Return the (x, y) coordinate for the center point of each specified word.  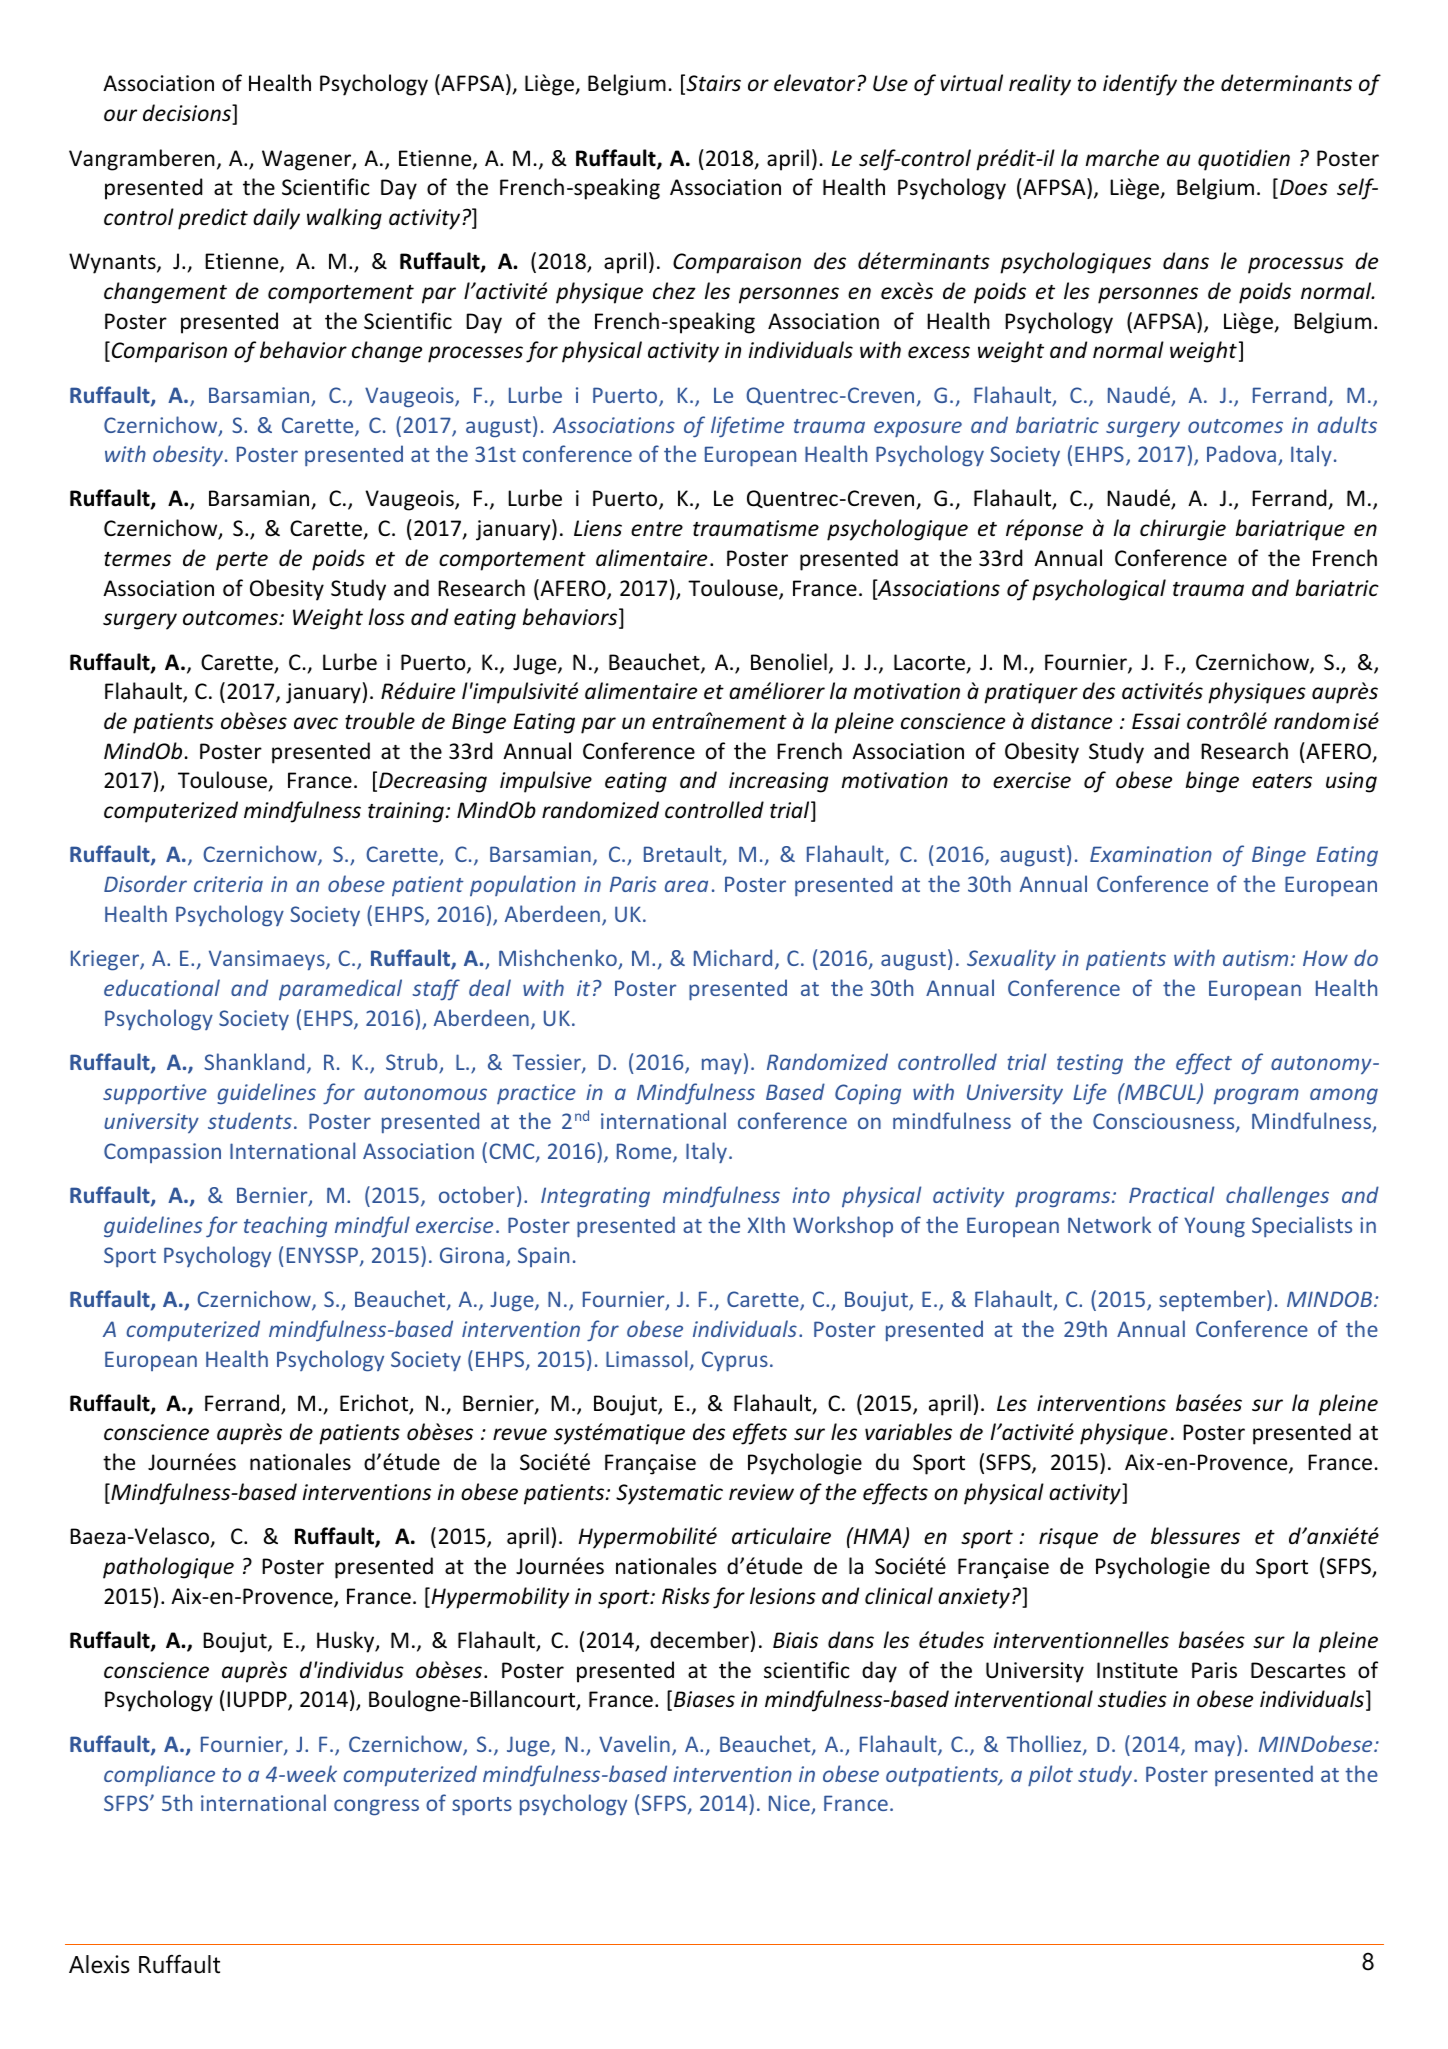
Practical (1171, 1194)
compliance (159, 1775)
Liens (598, 528)
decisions (188, 114)
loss (387, 617)
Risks (686, 1596)
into (811, 1195)
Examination (1151, 854)
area (686, 886)
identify (1140, 85)
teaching (285, 1226)
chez (674, 290)
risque (1068, 1538)
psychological (1099, 590)
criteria (228, 884)
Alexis (99, 1964)
